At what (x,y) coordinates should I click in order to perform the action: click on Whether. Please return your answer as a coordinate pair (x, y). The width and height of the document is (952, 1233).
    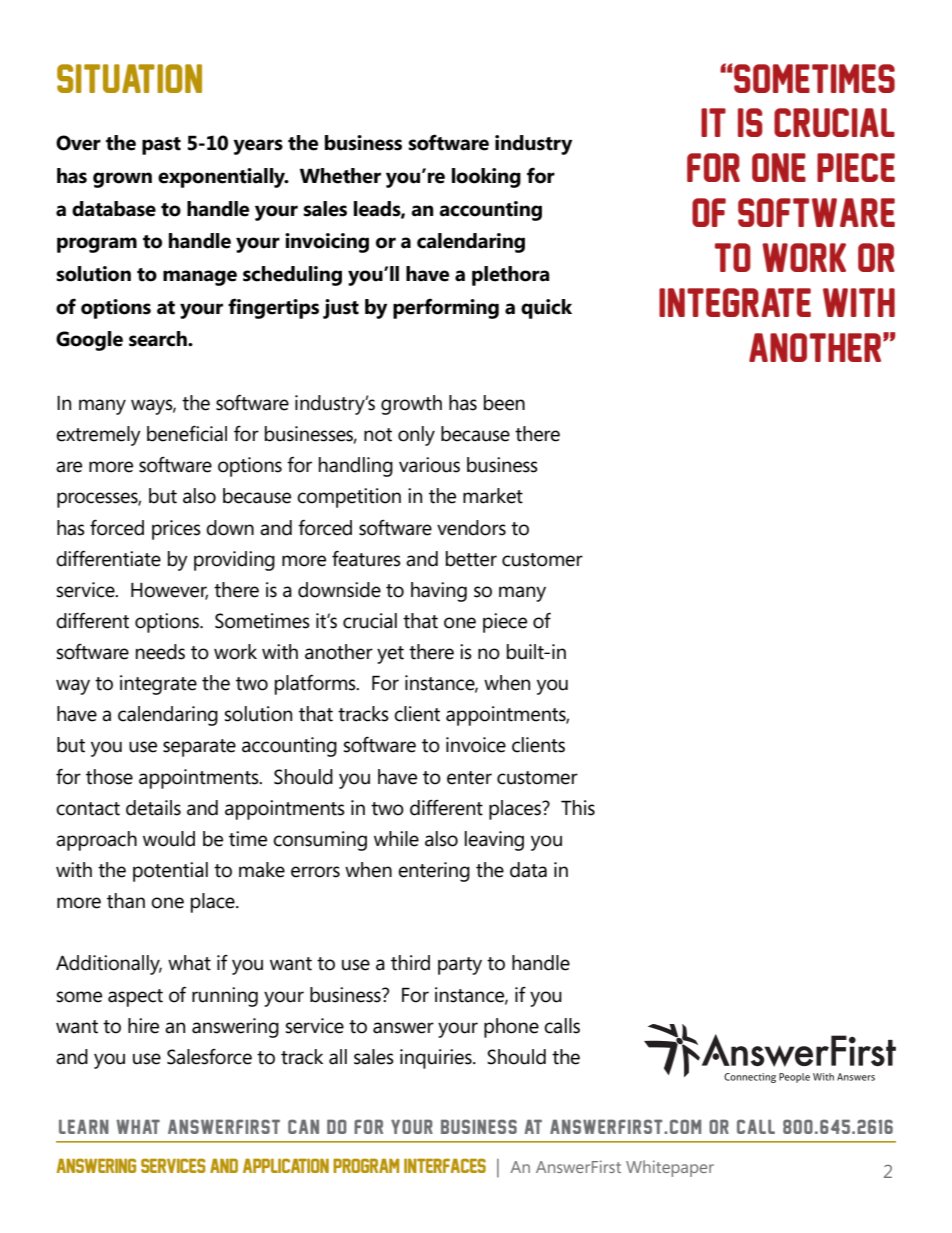
    Looking at the image, I should click on (340, 176).
